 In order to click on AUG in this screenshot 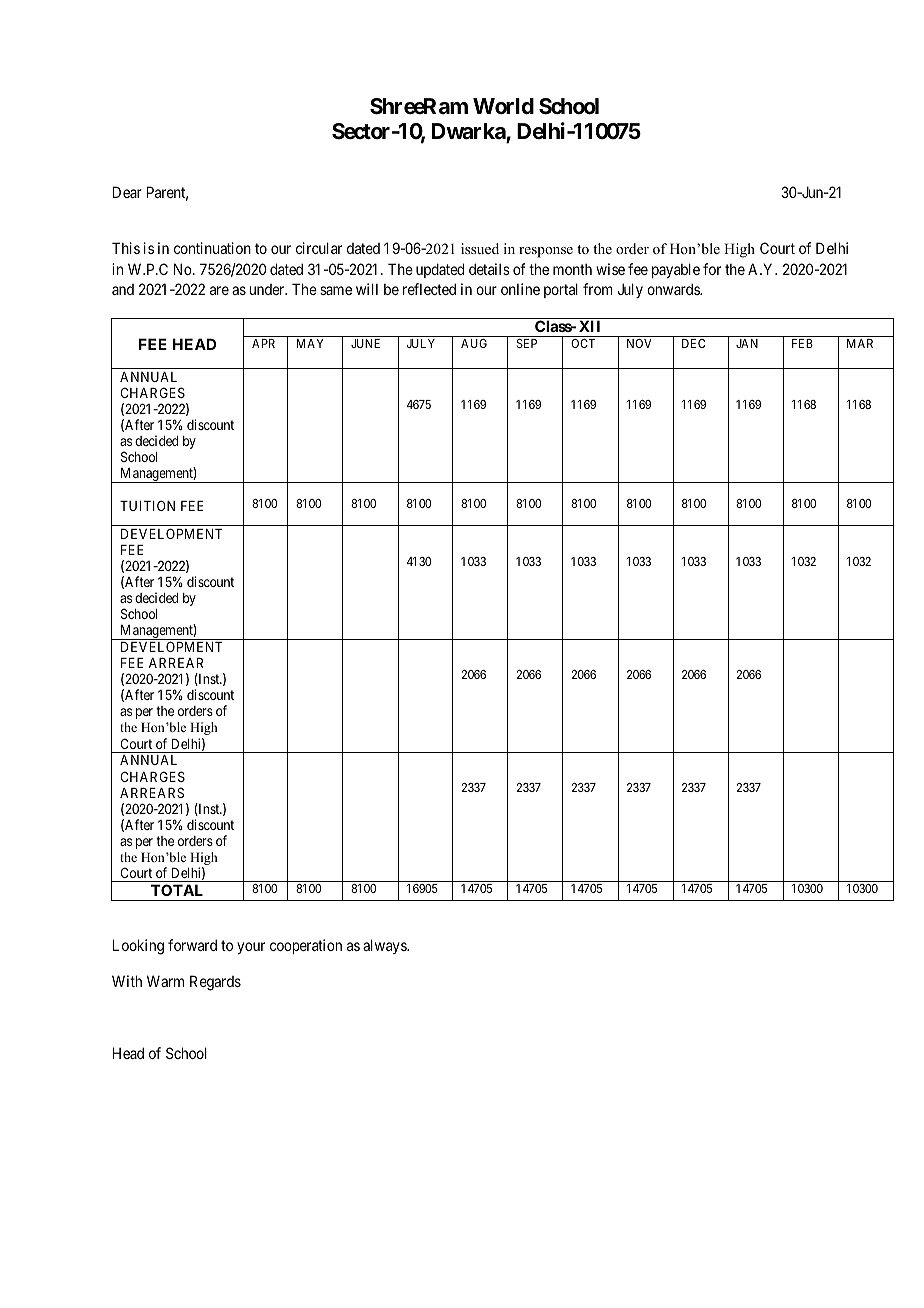, I will do `click(474, 343)`.
